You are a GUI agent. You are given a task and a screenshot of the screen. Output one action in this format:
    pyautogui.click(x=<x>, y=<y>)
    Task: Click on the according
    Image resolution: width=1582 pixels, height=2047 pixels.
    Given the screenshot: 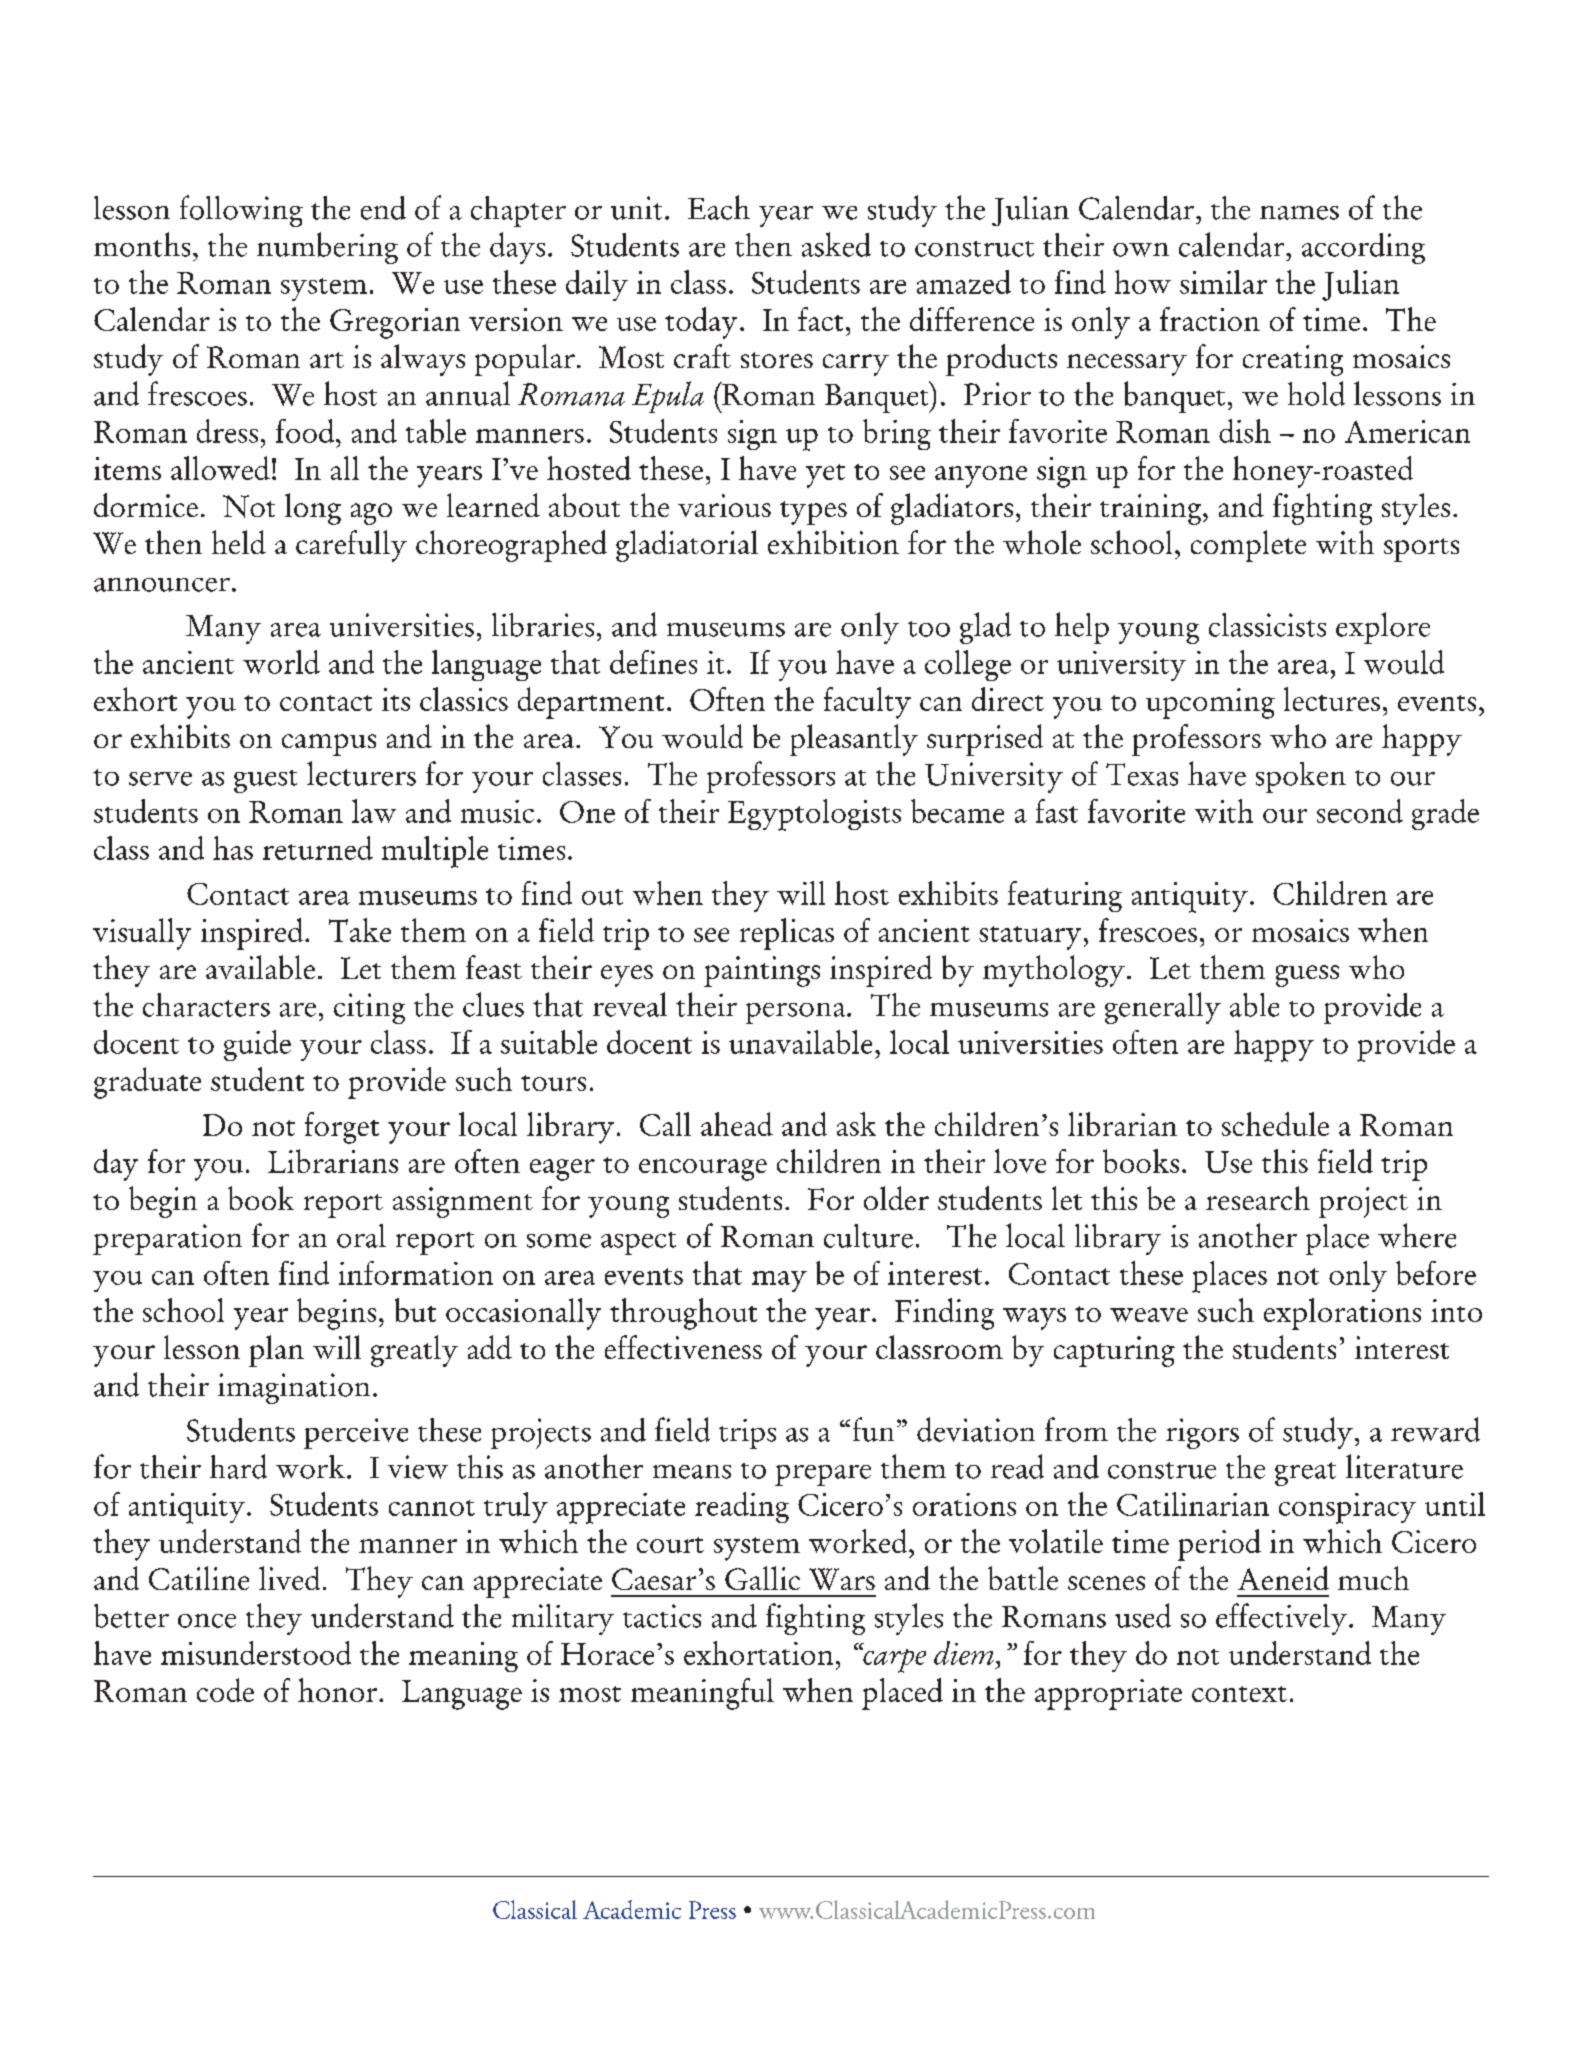 What is the action you would take?
    pyautogui.click(x=1363, y=248)
